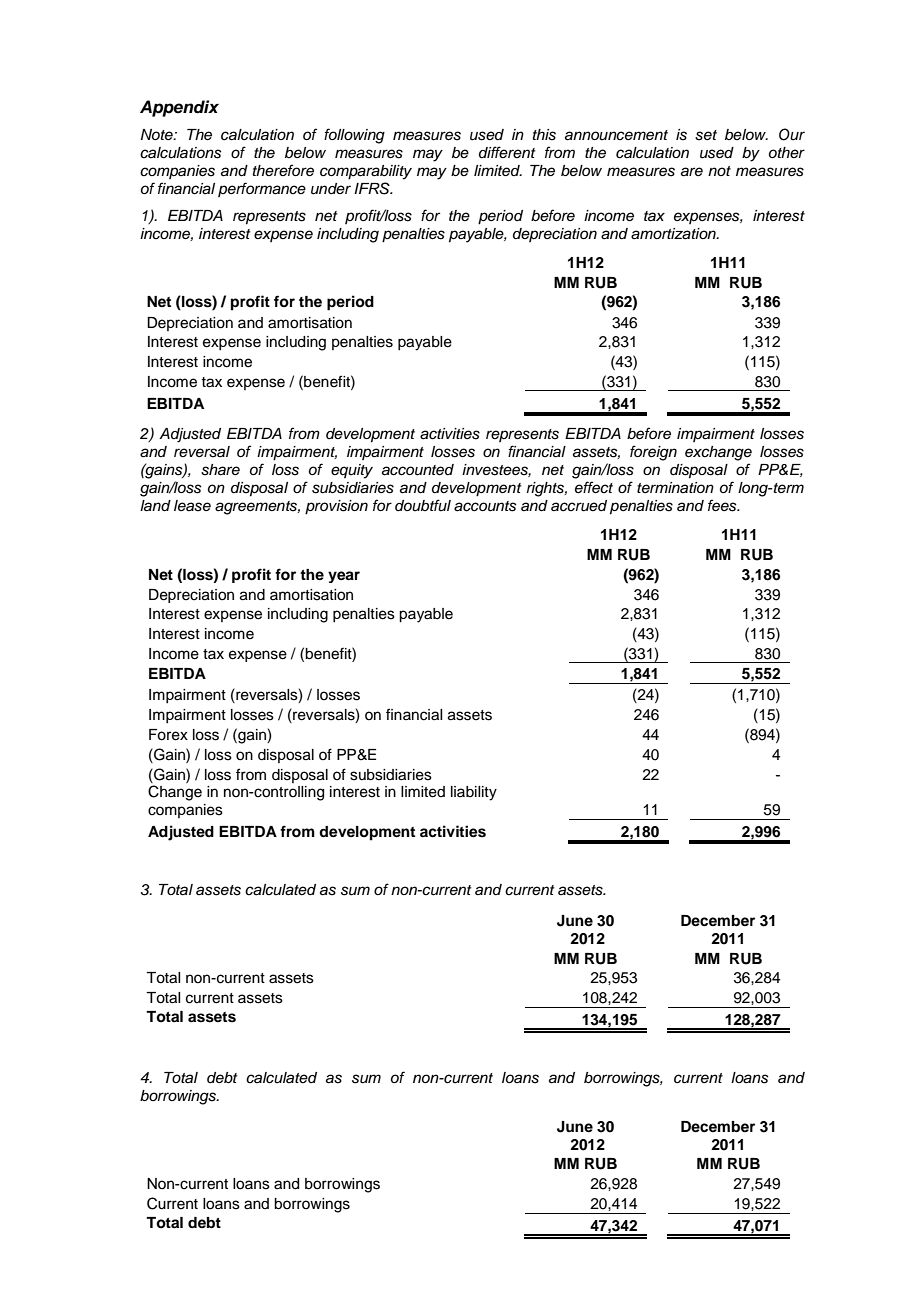 This screenshot has width=924, height=1309. Describe the element at coordinates (474, 793) in the screenshot. I see `liability` at that location.
